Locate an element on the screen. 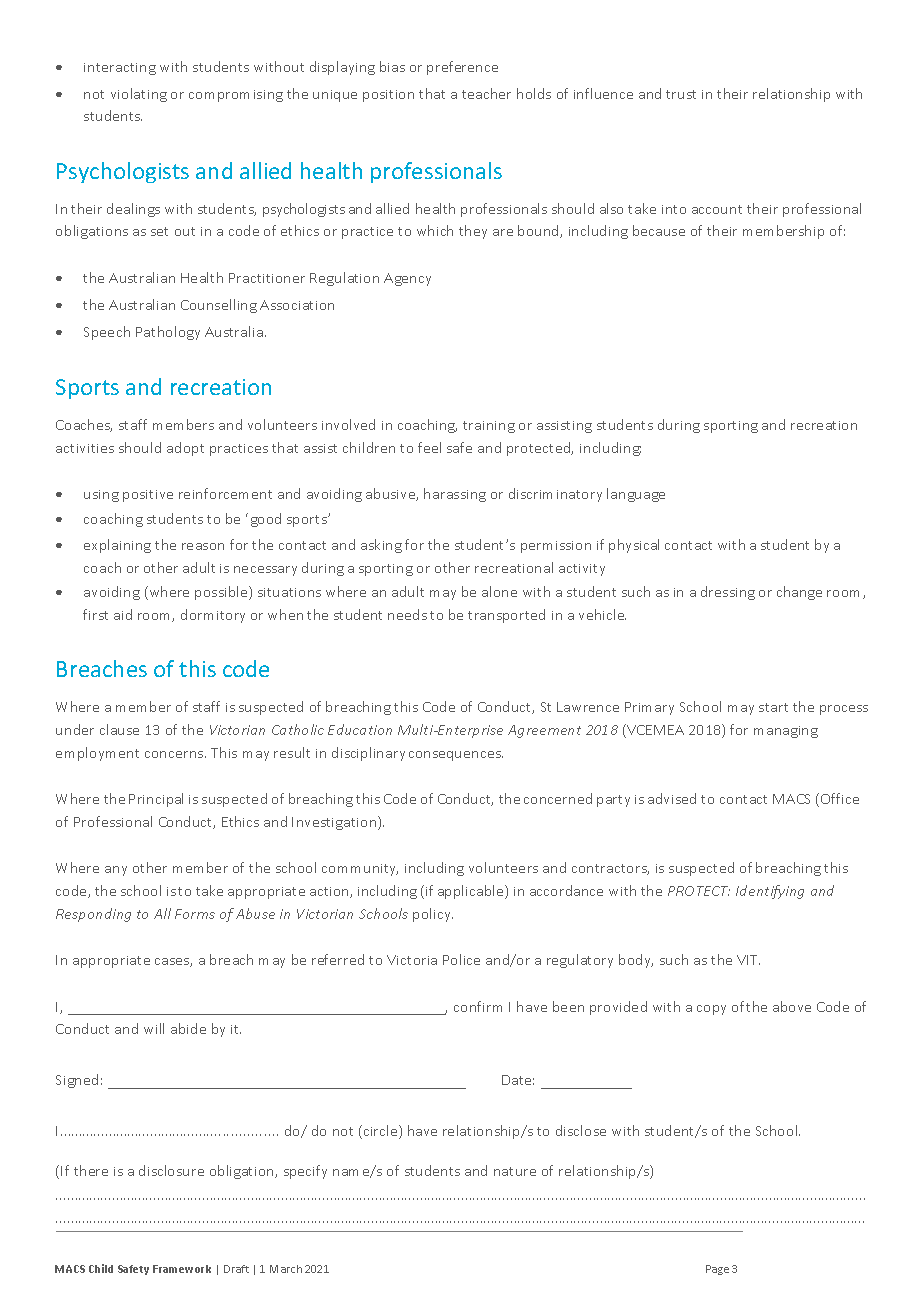 The width and height of the screenshot is (924, 1308). managing is located at coordinates (786, 732).
